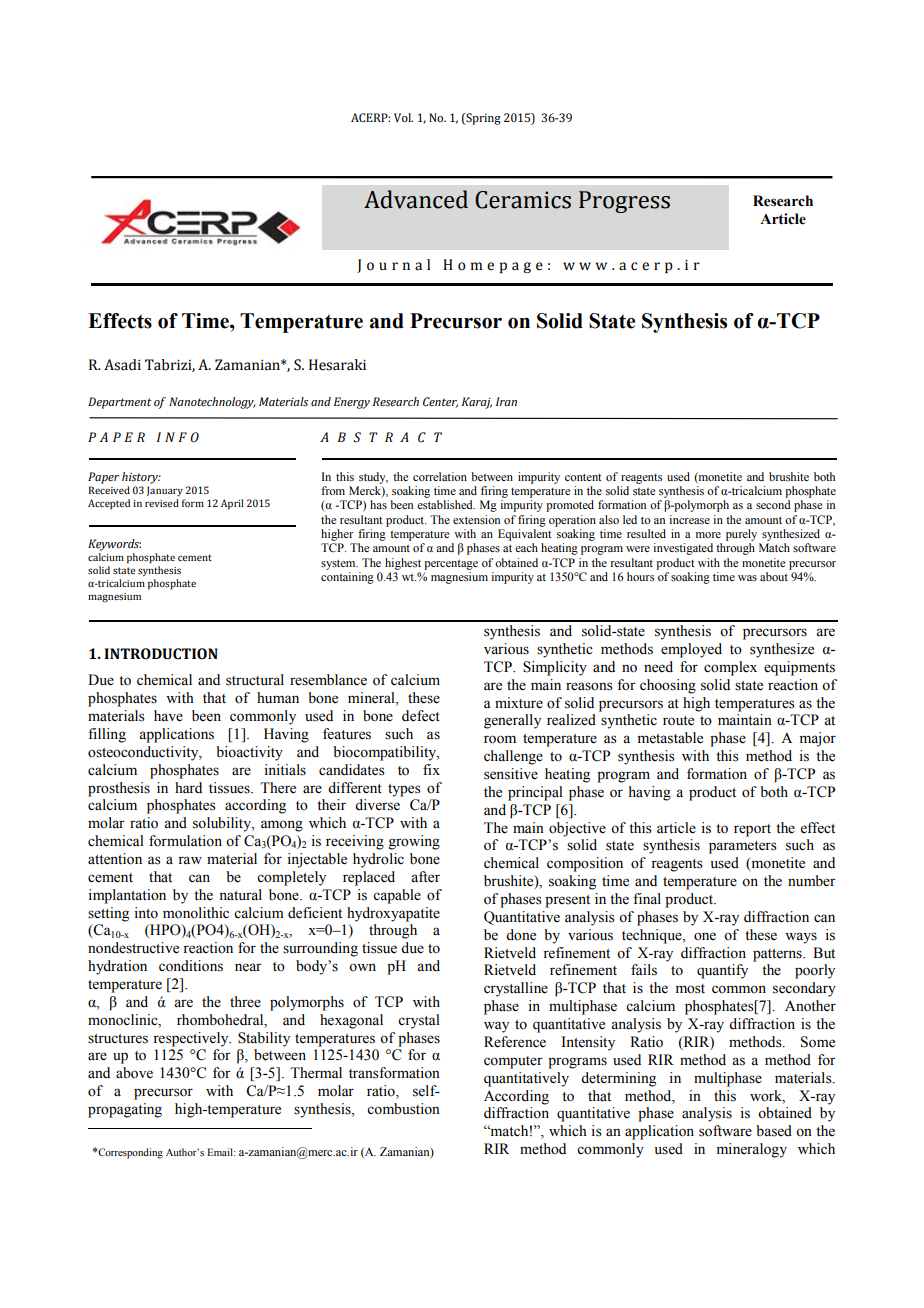  What do you see at coordinates (691, 650) in the document?
I see `employed` at bounding box center [691, 650].
